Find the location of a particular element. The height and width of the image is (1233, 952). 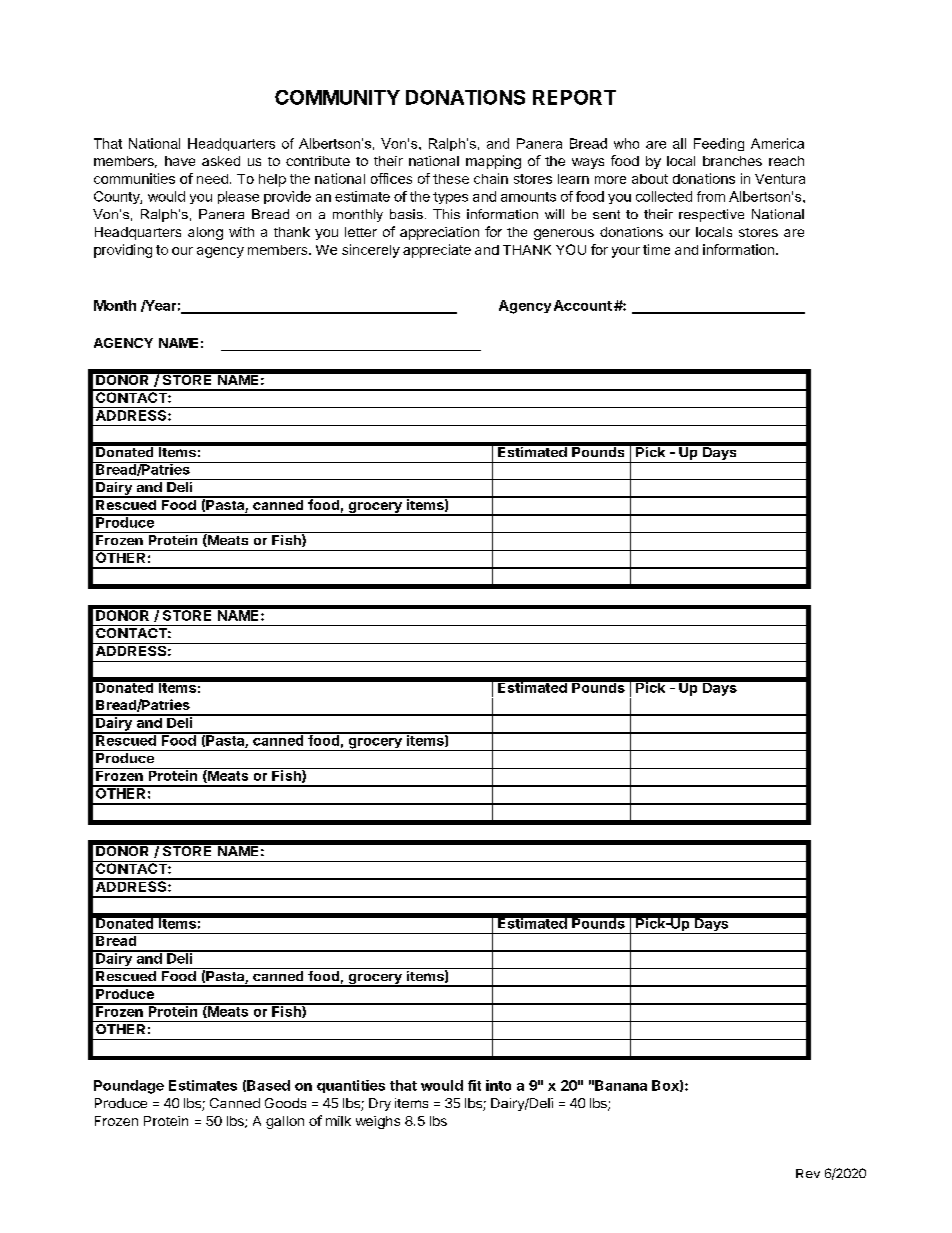

time is located at coordinates (656, 249).
